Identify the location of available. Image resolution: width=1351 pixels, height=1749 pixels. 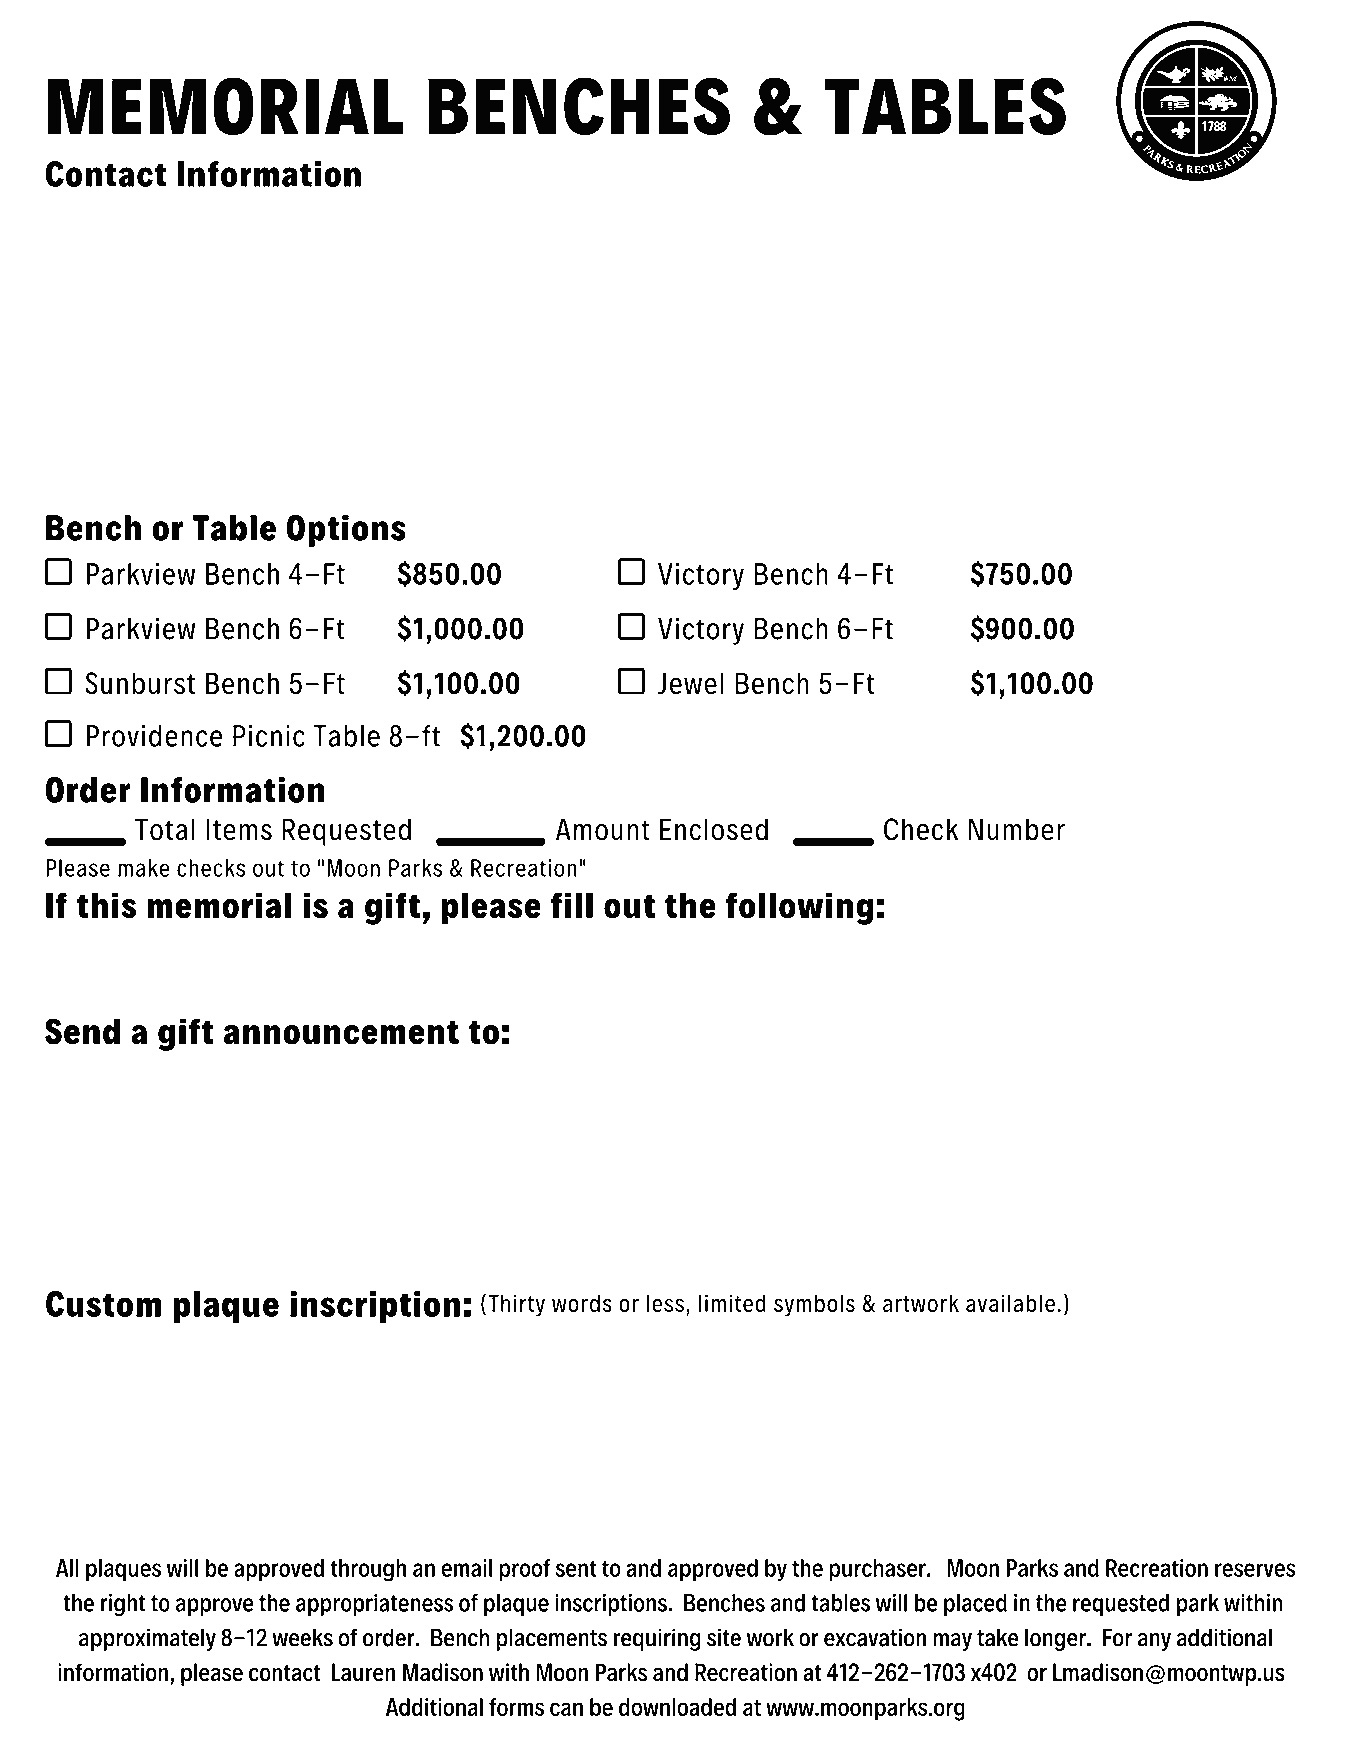
(1010, 1303).
